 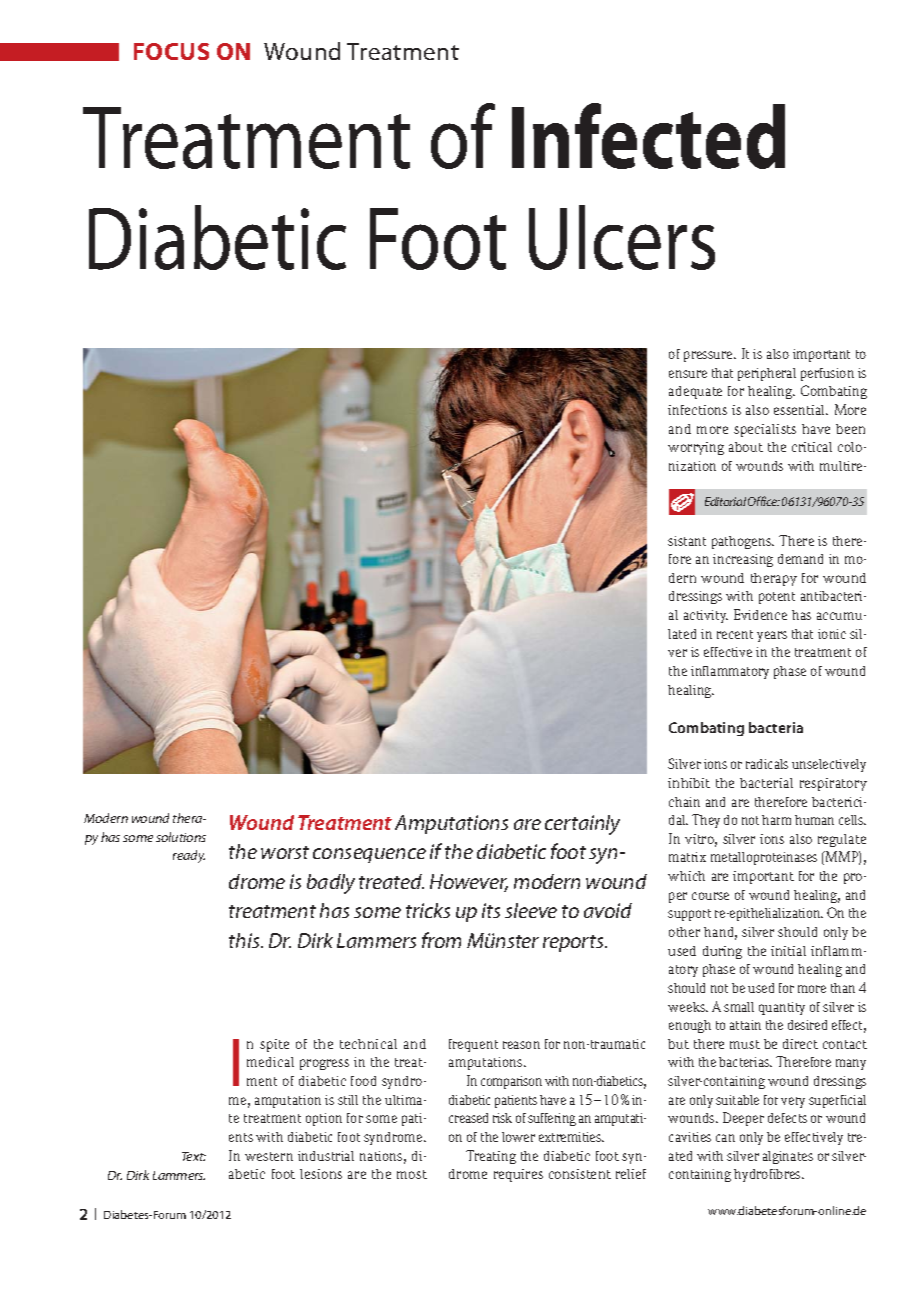 What do you see at coordinates (767, 764) in the image?
I see `radicals` at bounding box center [767, 764].
